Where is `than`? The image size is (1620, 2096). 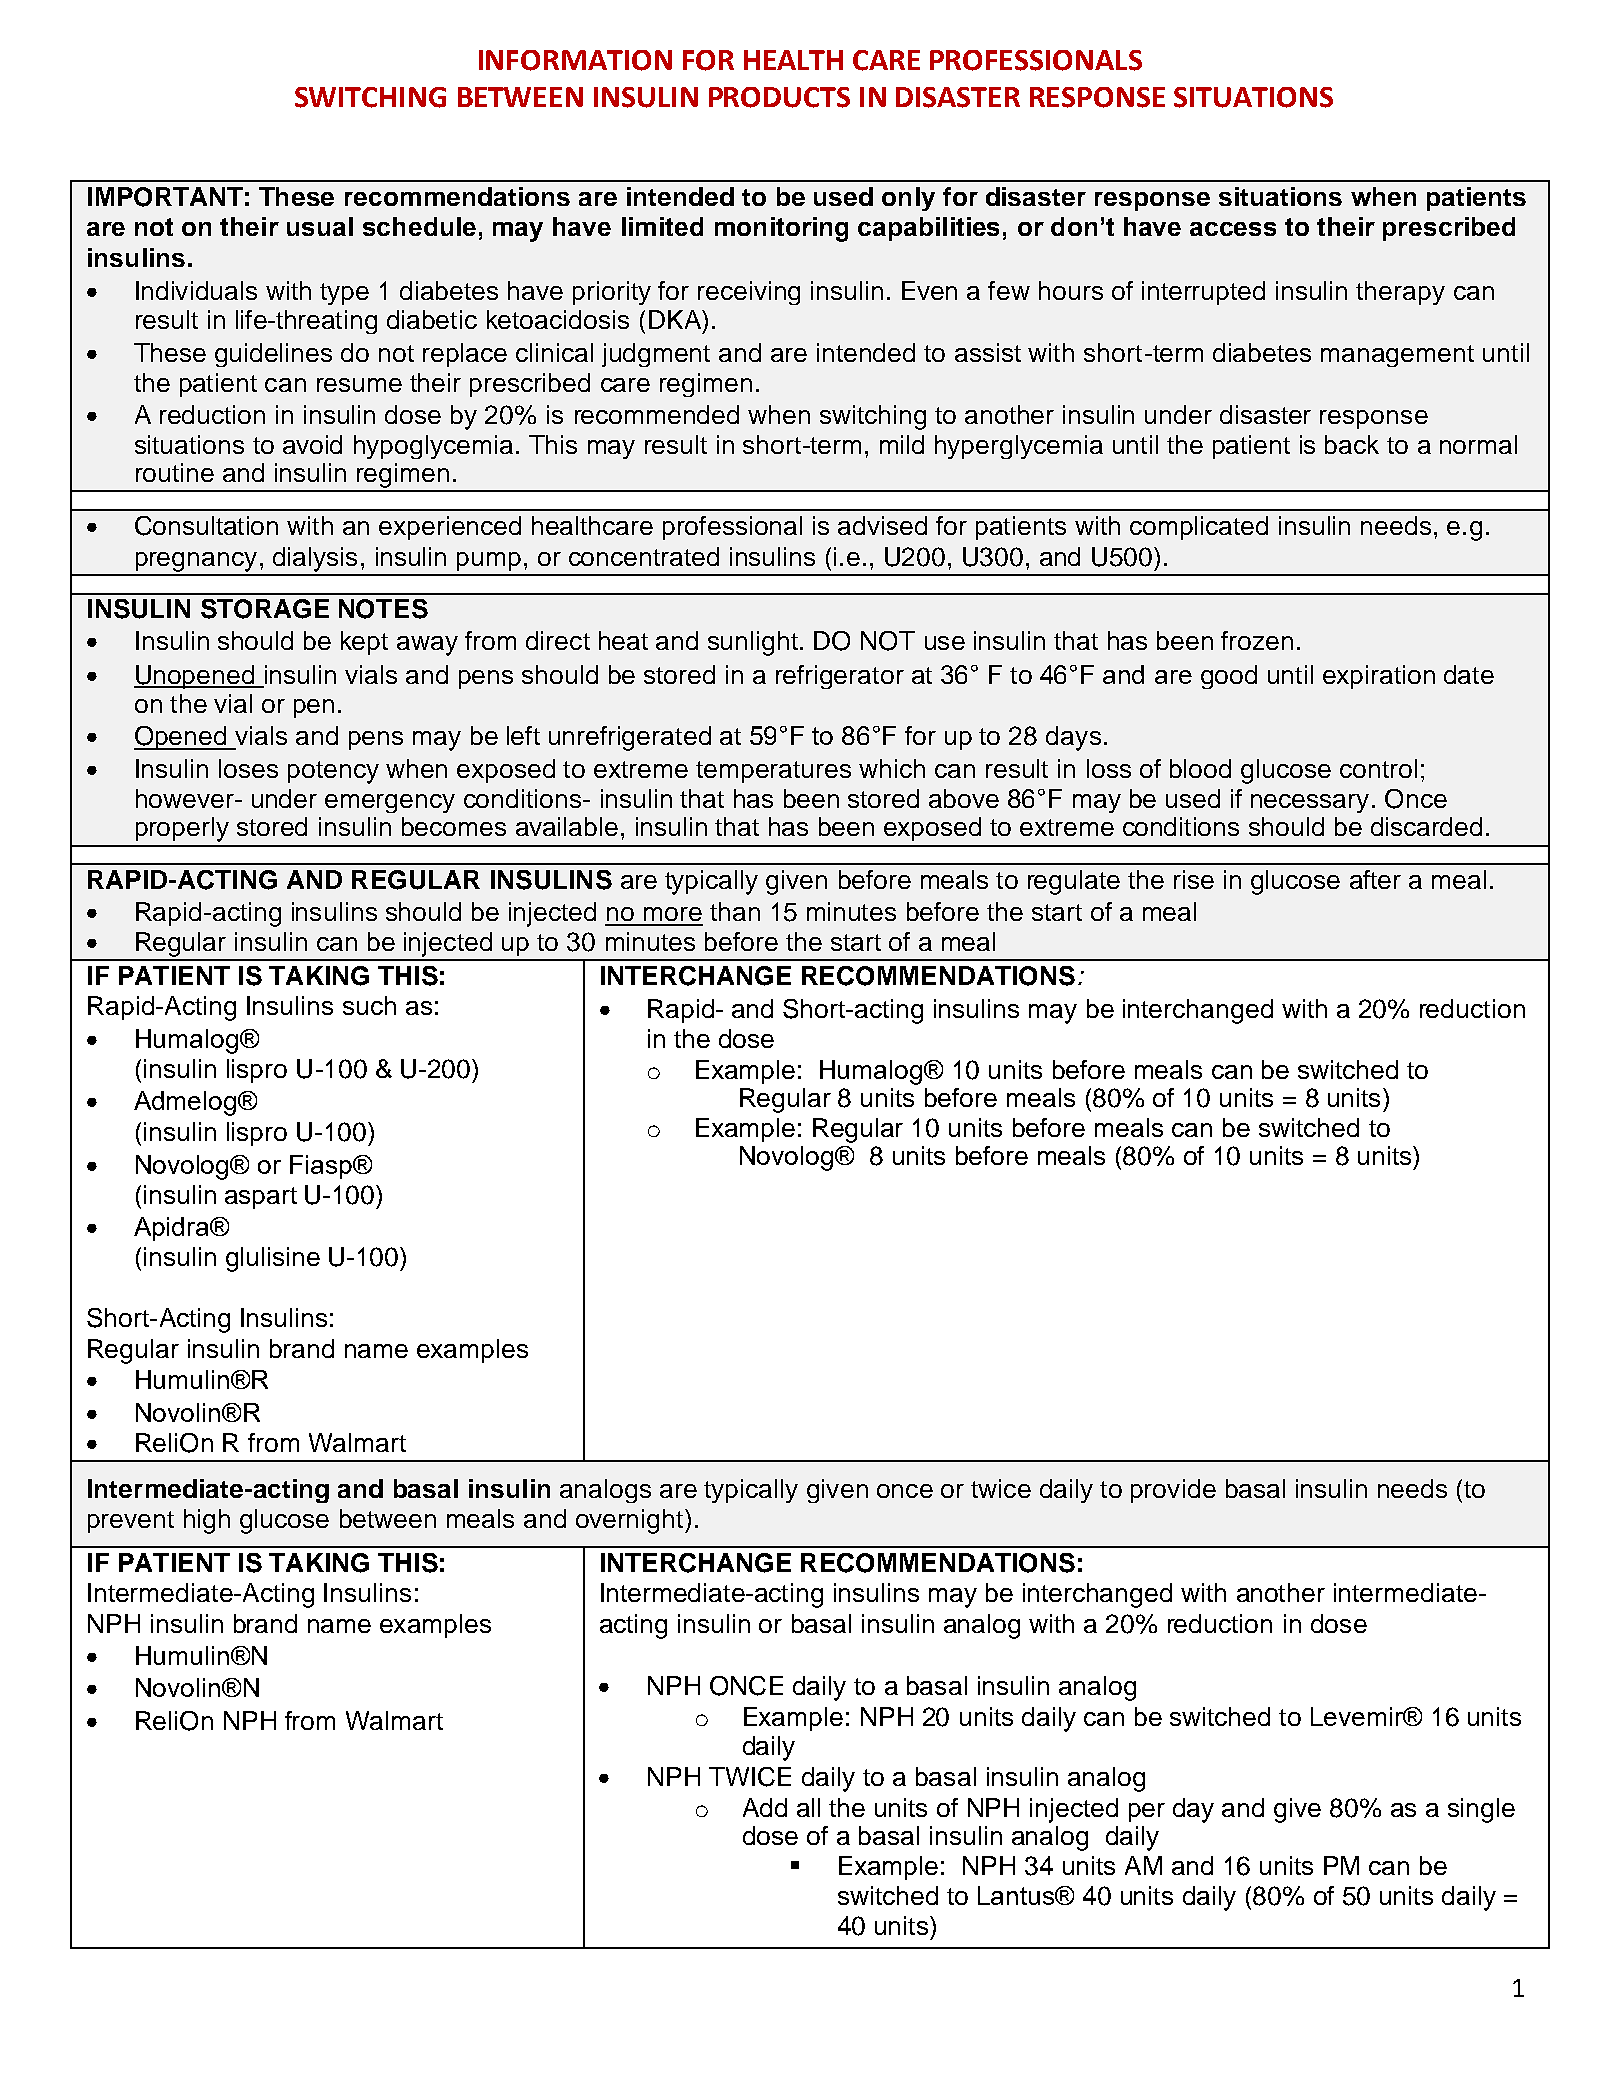 than is located at coordinates (735, 911).
